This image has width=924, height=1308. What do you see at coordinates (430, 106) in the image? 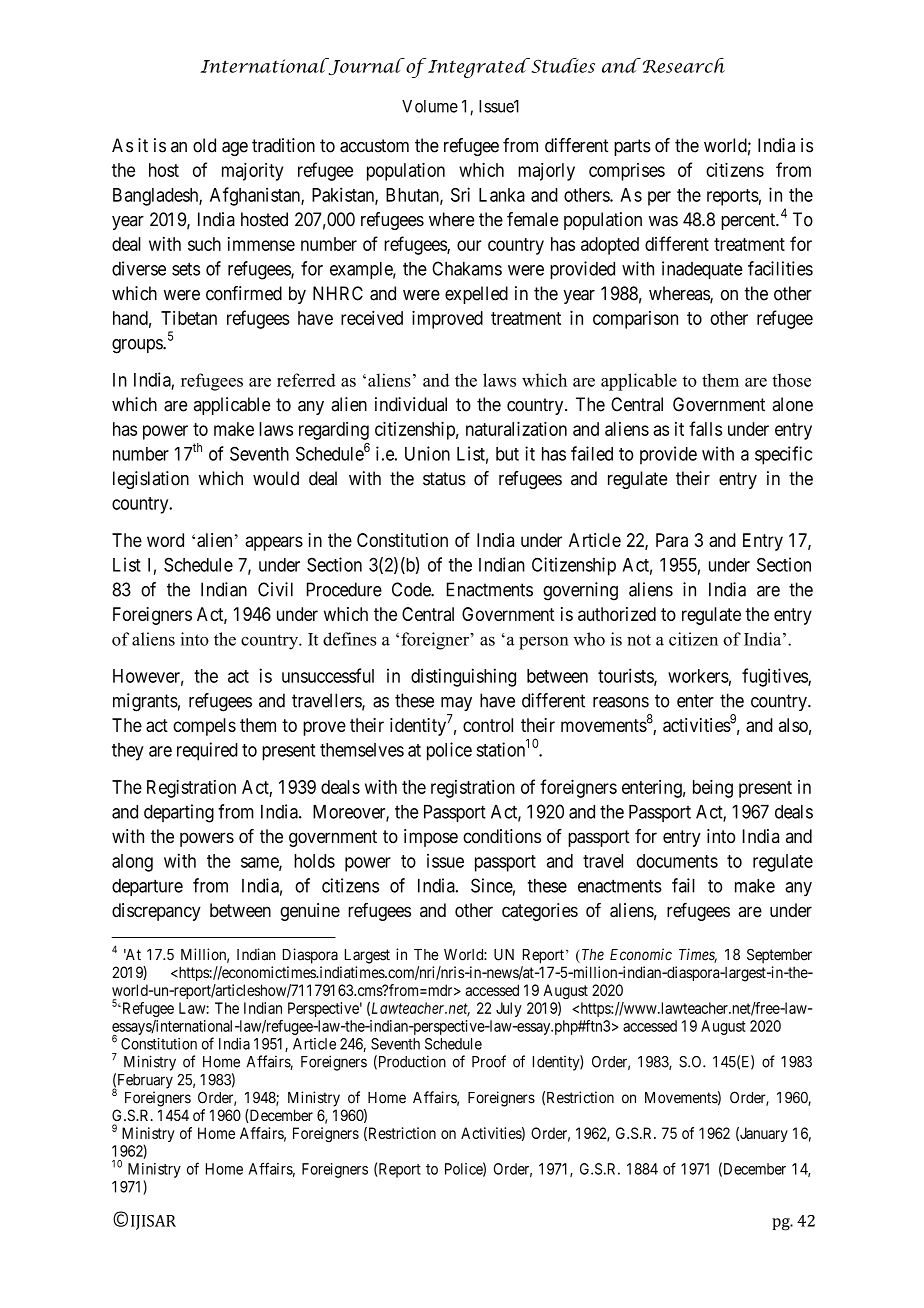
I see `Volume` at bounding box center [430, 106].
